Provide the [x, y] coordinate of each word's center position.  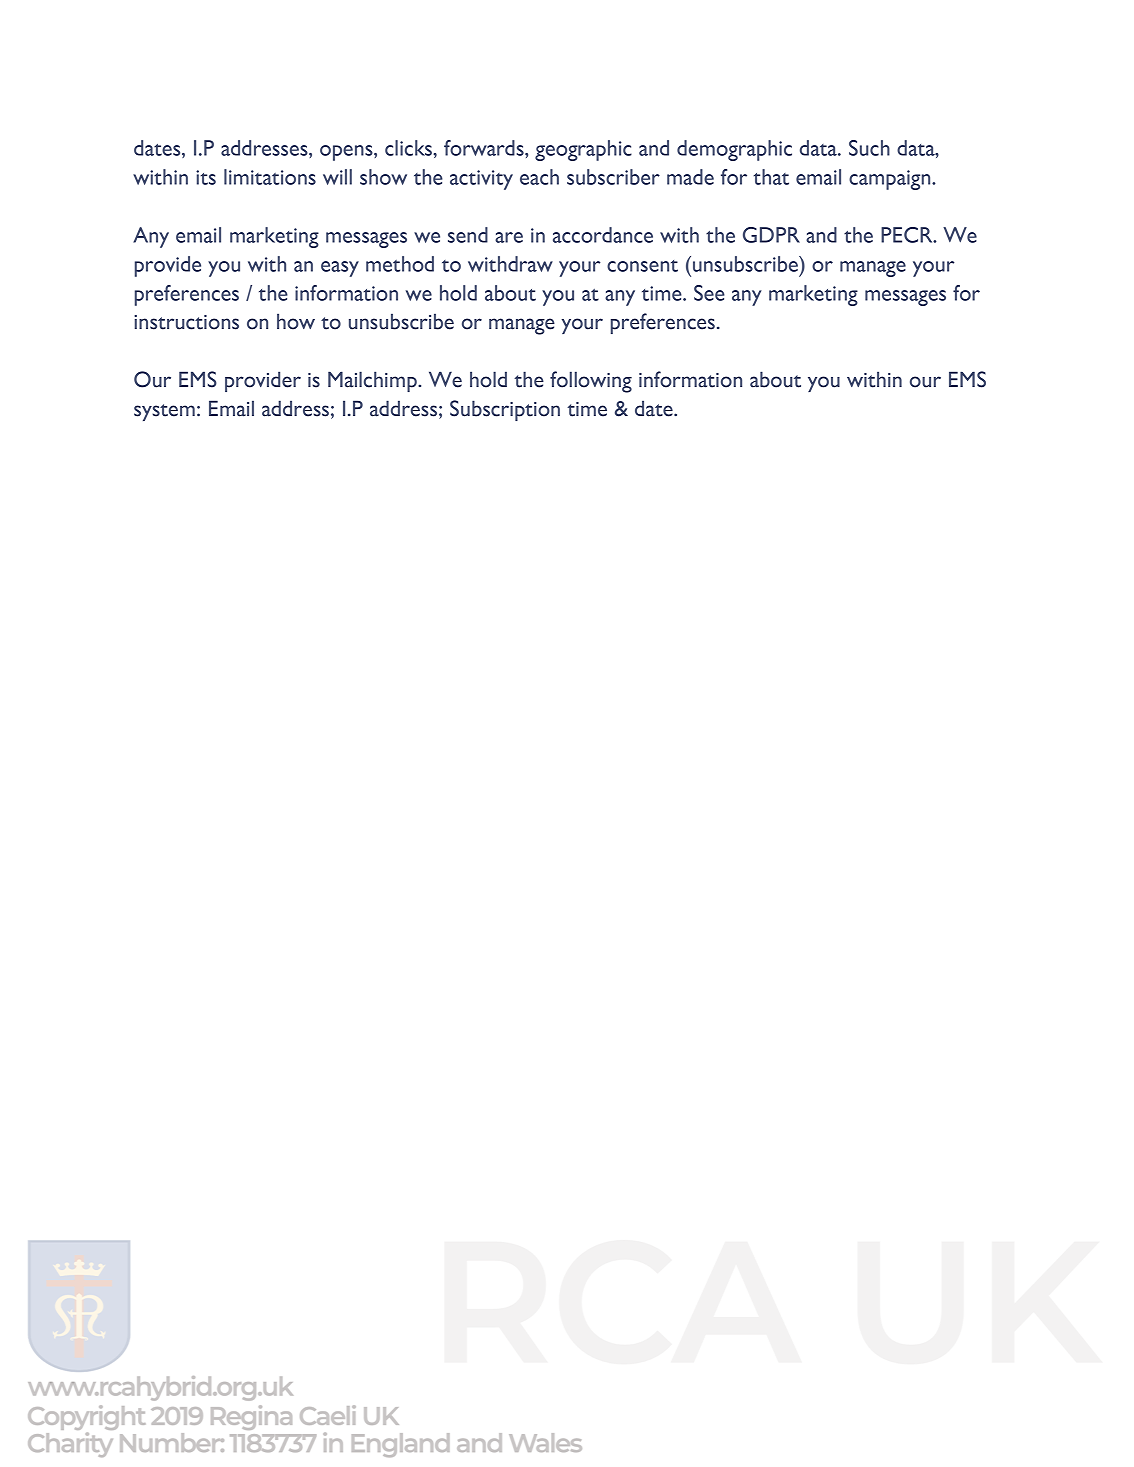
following [591, 382]
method [400, 264]
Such [869, 148]
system [164, 412]
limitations [270, 177]
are [509, 237]
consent [642, 266]
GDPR [771, 235]
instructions [186, 322]
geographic [583, 150]
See [709, 293]
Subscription [505, 410]
